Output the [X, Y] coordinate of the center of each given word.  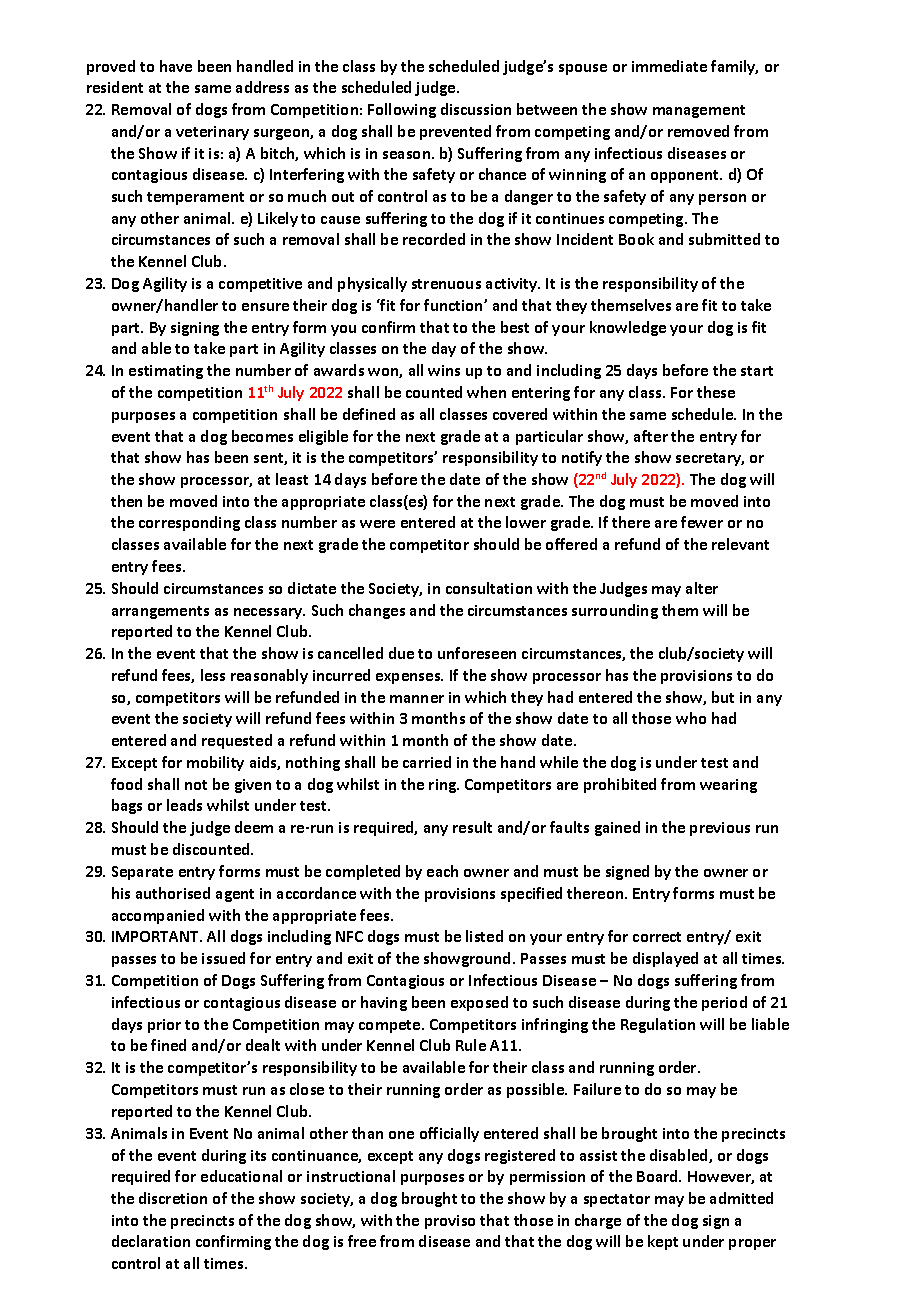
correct [657, 937]
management [699, 111]
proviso [450, 1222]
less [213, 675]
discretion [173, 1198]
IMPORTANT [157, 936]
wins [444, 370]
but [723, 697]
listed [484, 936]
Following [402, 110]
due [401, 653]
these [716, 392]
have [176, 66]
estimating [166, 372]
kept [663, 1242]
